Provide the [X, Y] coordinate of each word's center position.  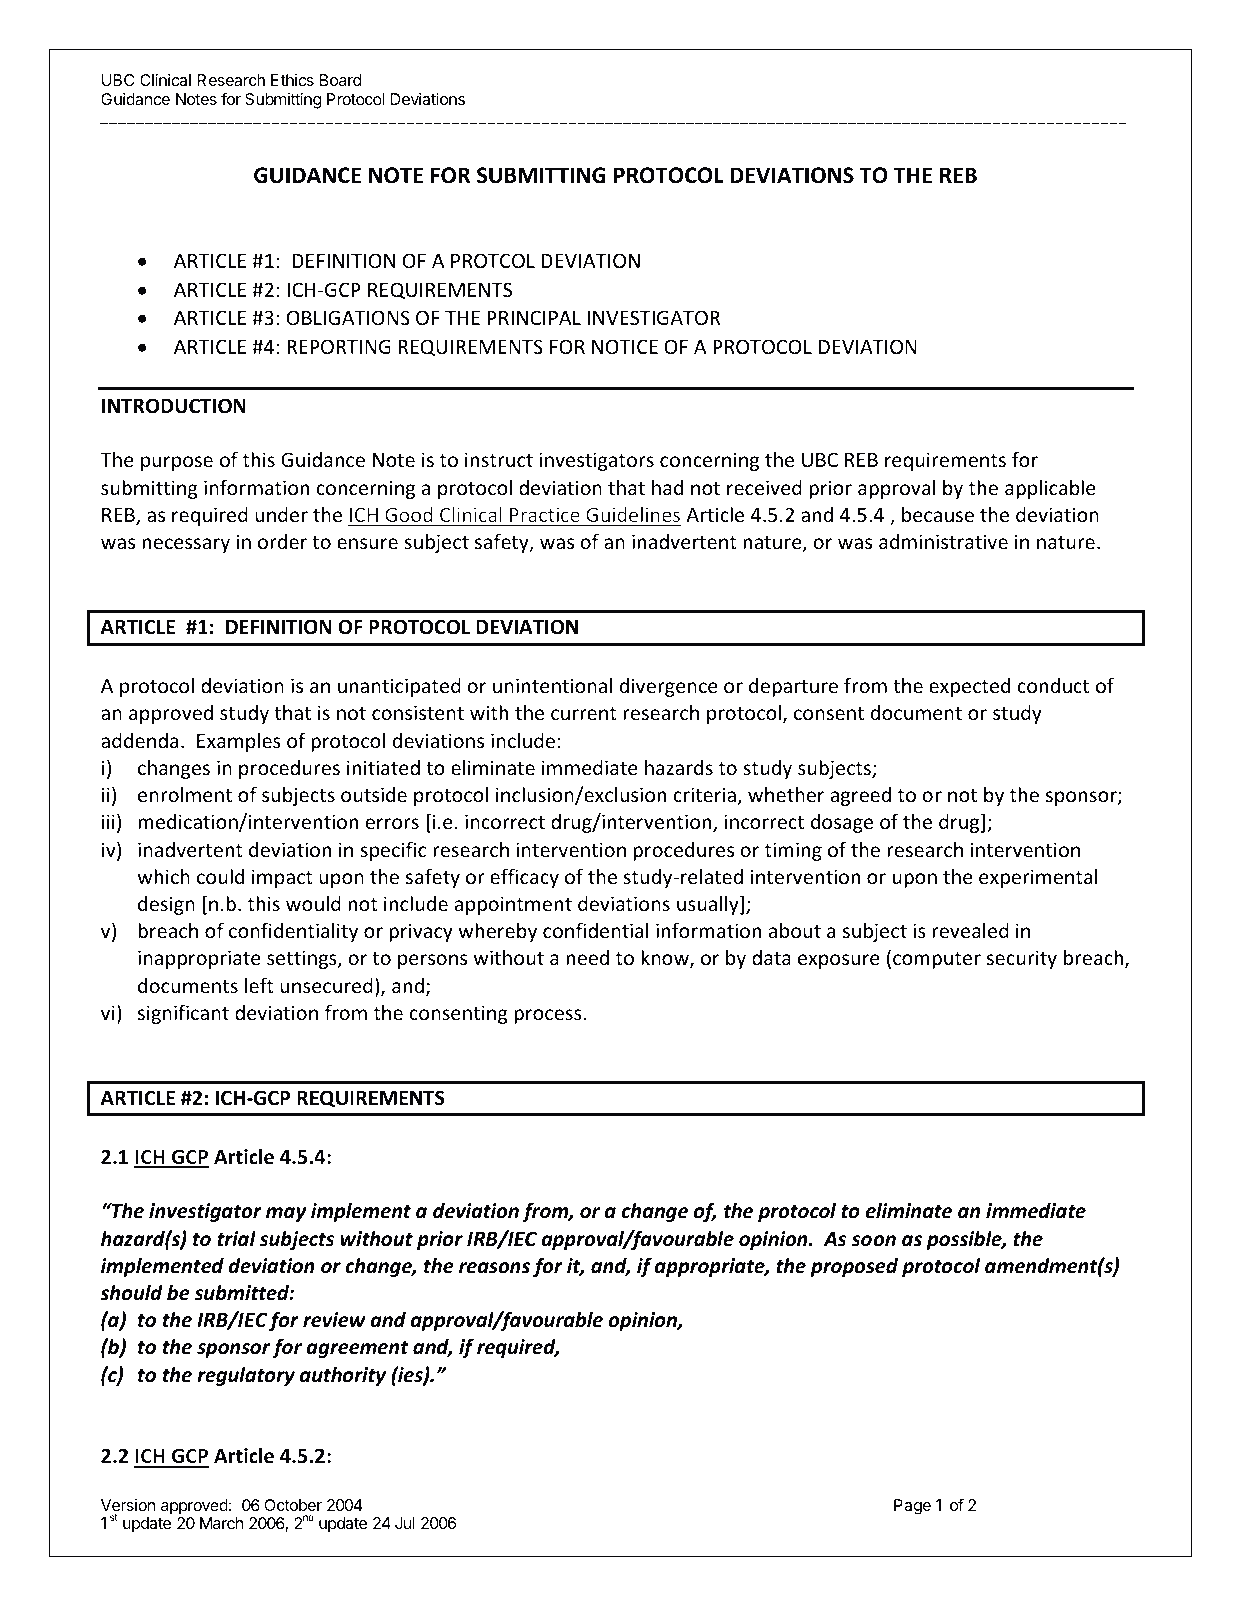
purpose [177, 463]
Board [341, 80]
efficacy [524, 878]
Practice [545, 514]
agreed [861, 796]
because [938, 514]
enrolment [185, 794]
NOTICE [625, 346]
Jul [405, 1523]
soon [874, 1241]
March [221, 1523]
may [286, 1214]
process [548, 1016]
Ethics [292, 80]
